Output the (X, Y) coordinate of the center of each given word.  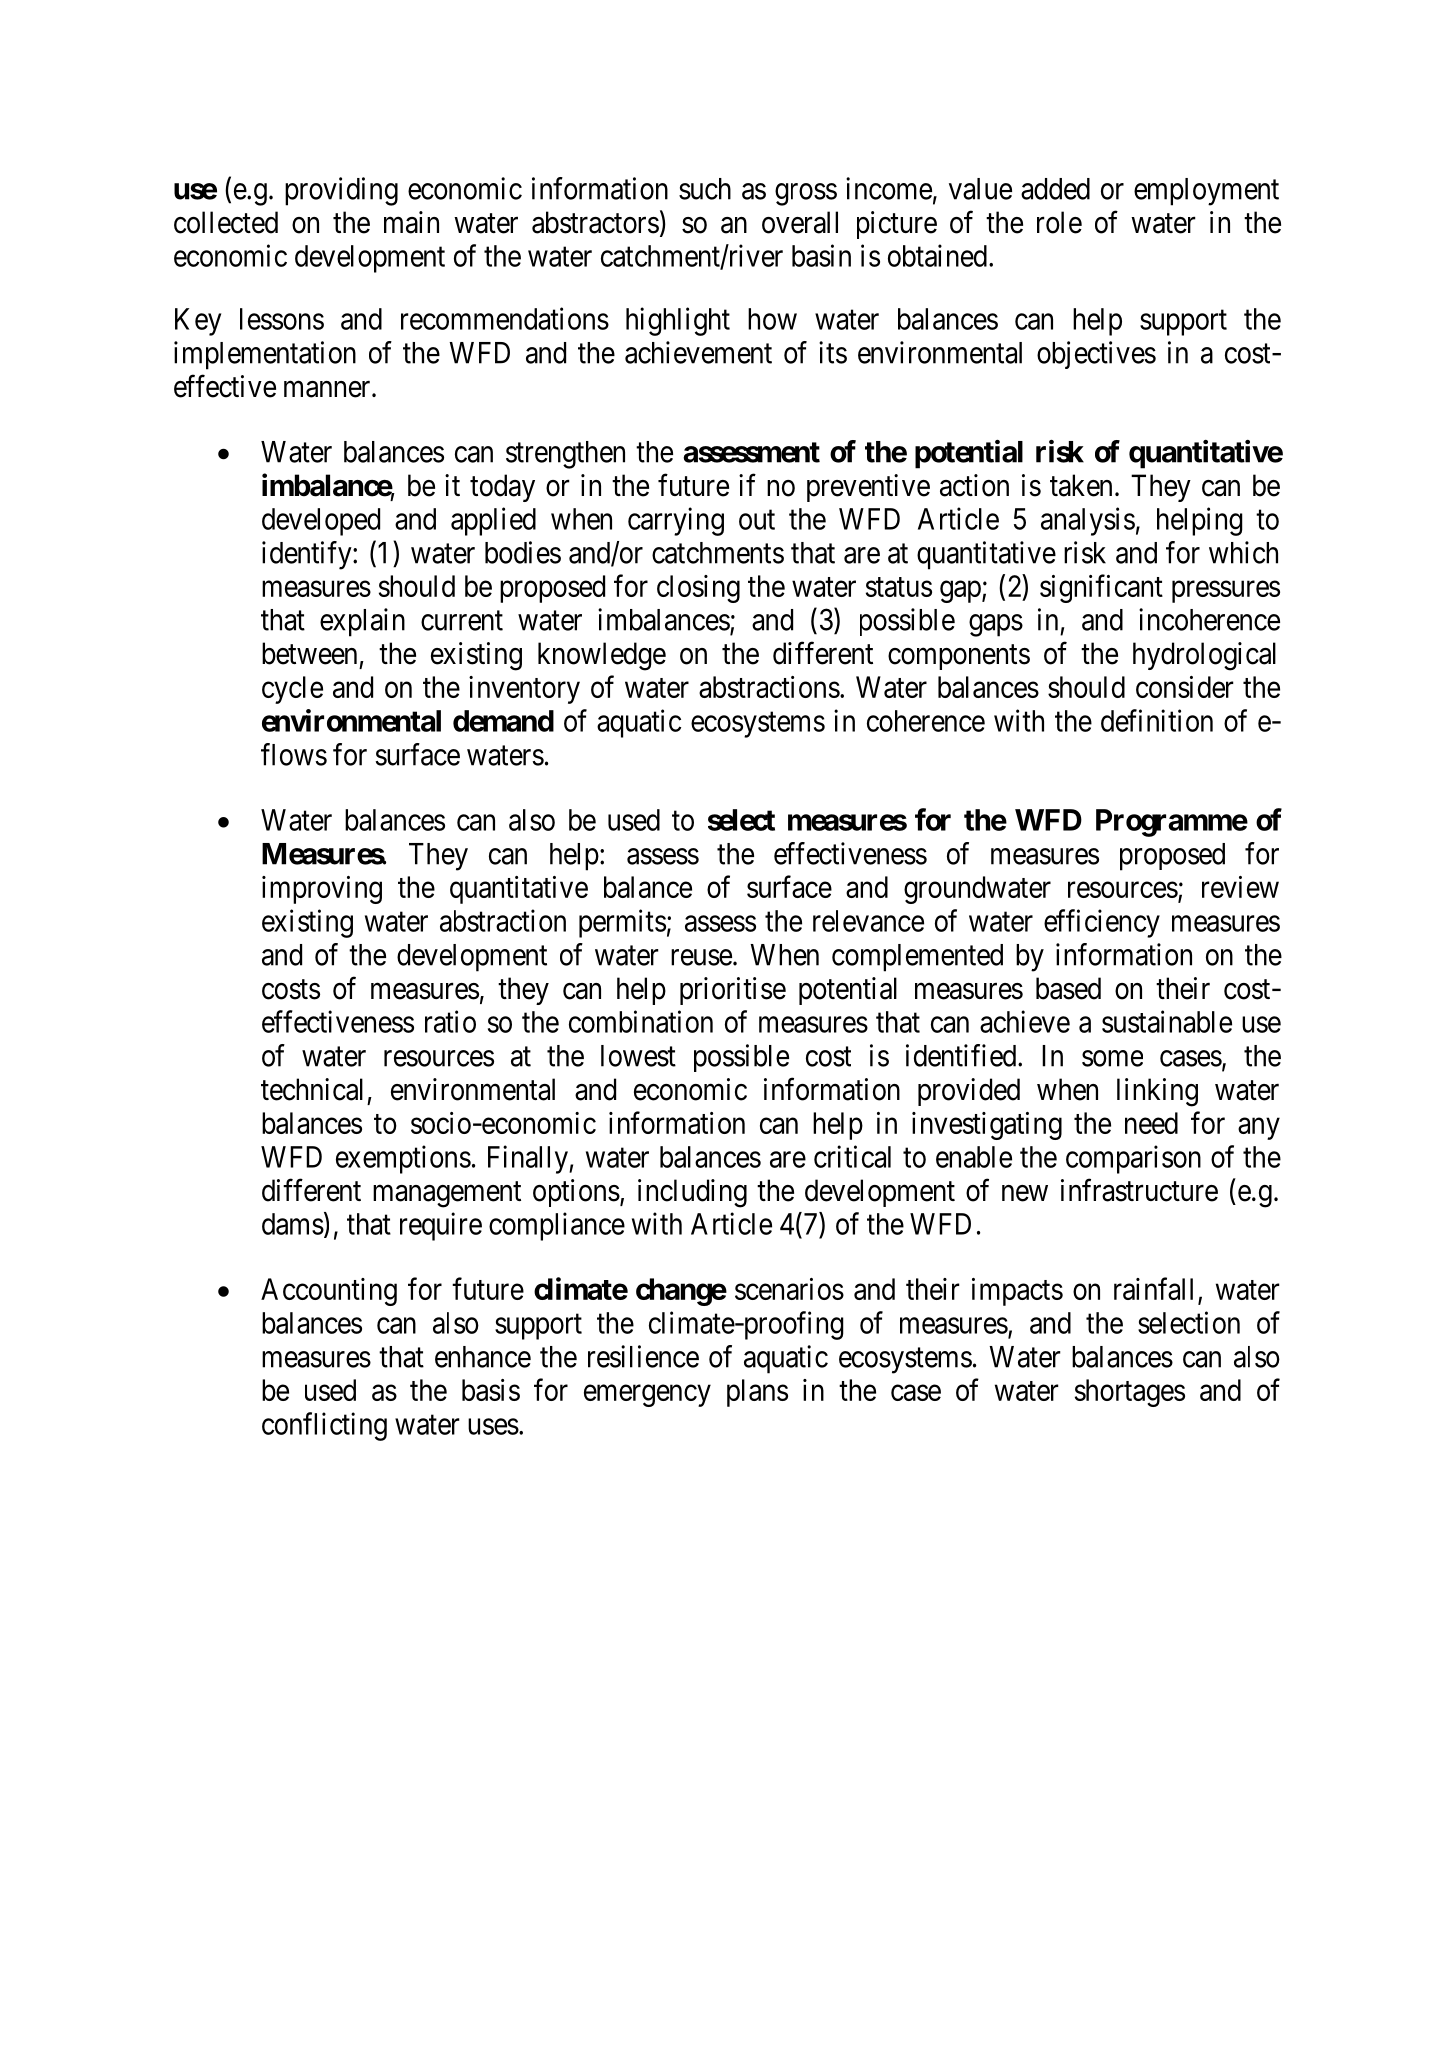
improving (322, 890)
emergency (647, 1396)
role (1059, 222)
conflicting (324, 1426)
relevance (868, 921)
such (705, 189)
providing (341, 191)
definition (1157, 720)
